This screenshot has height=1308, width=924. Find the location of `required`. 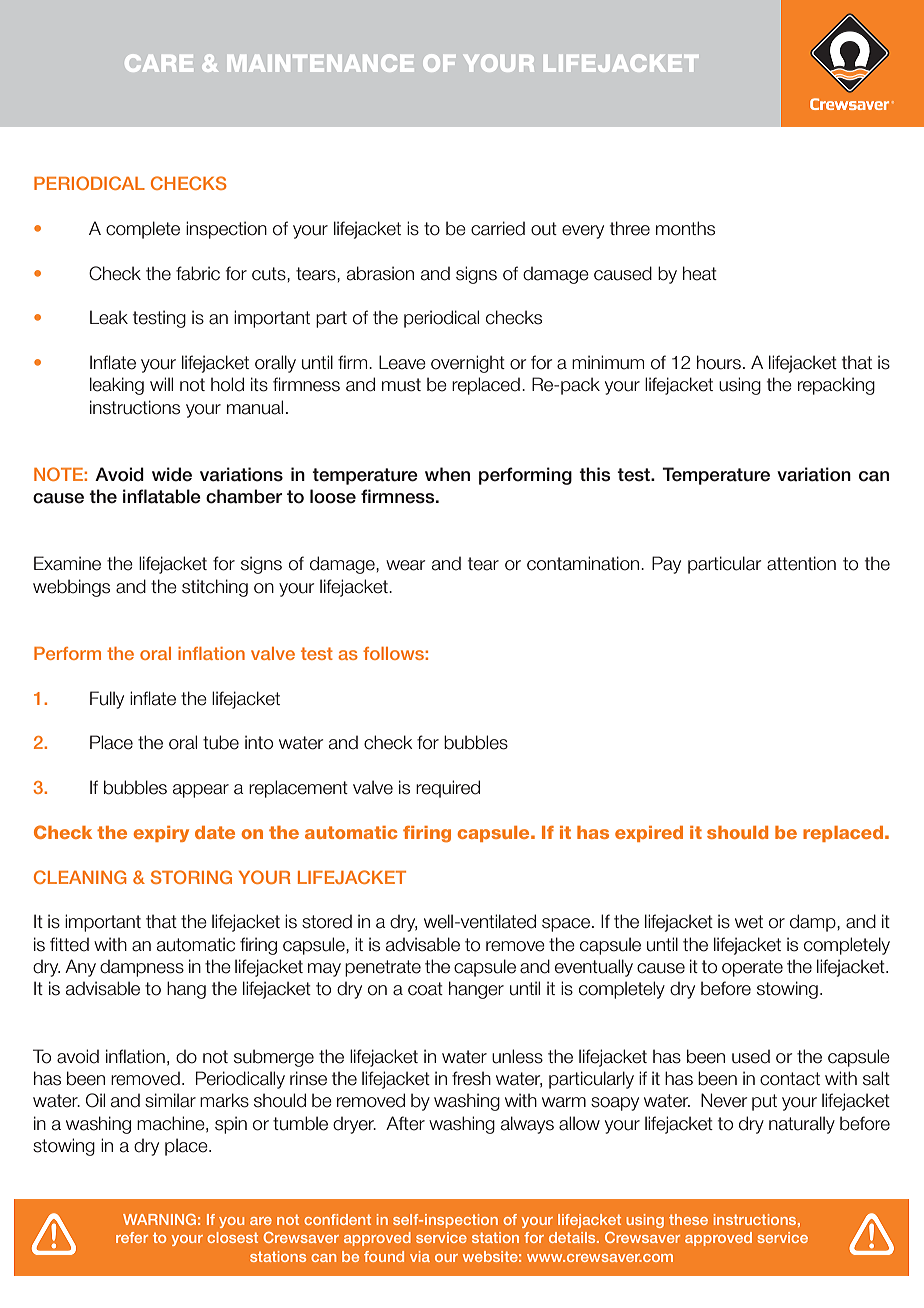

required is located at coordinates (448, 789).
